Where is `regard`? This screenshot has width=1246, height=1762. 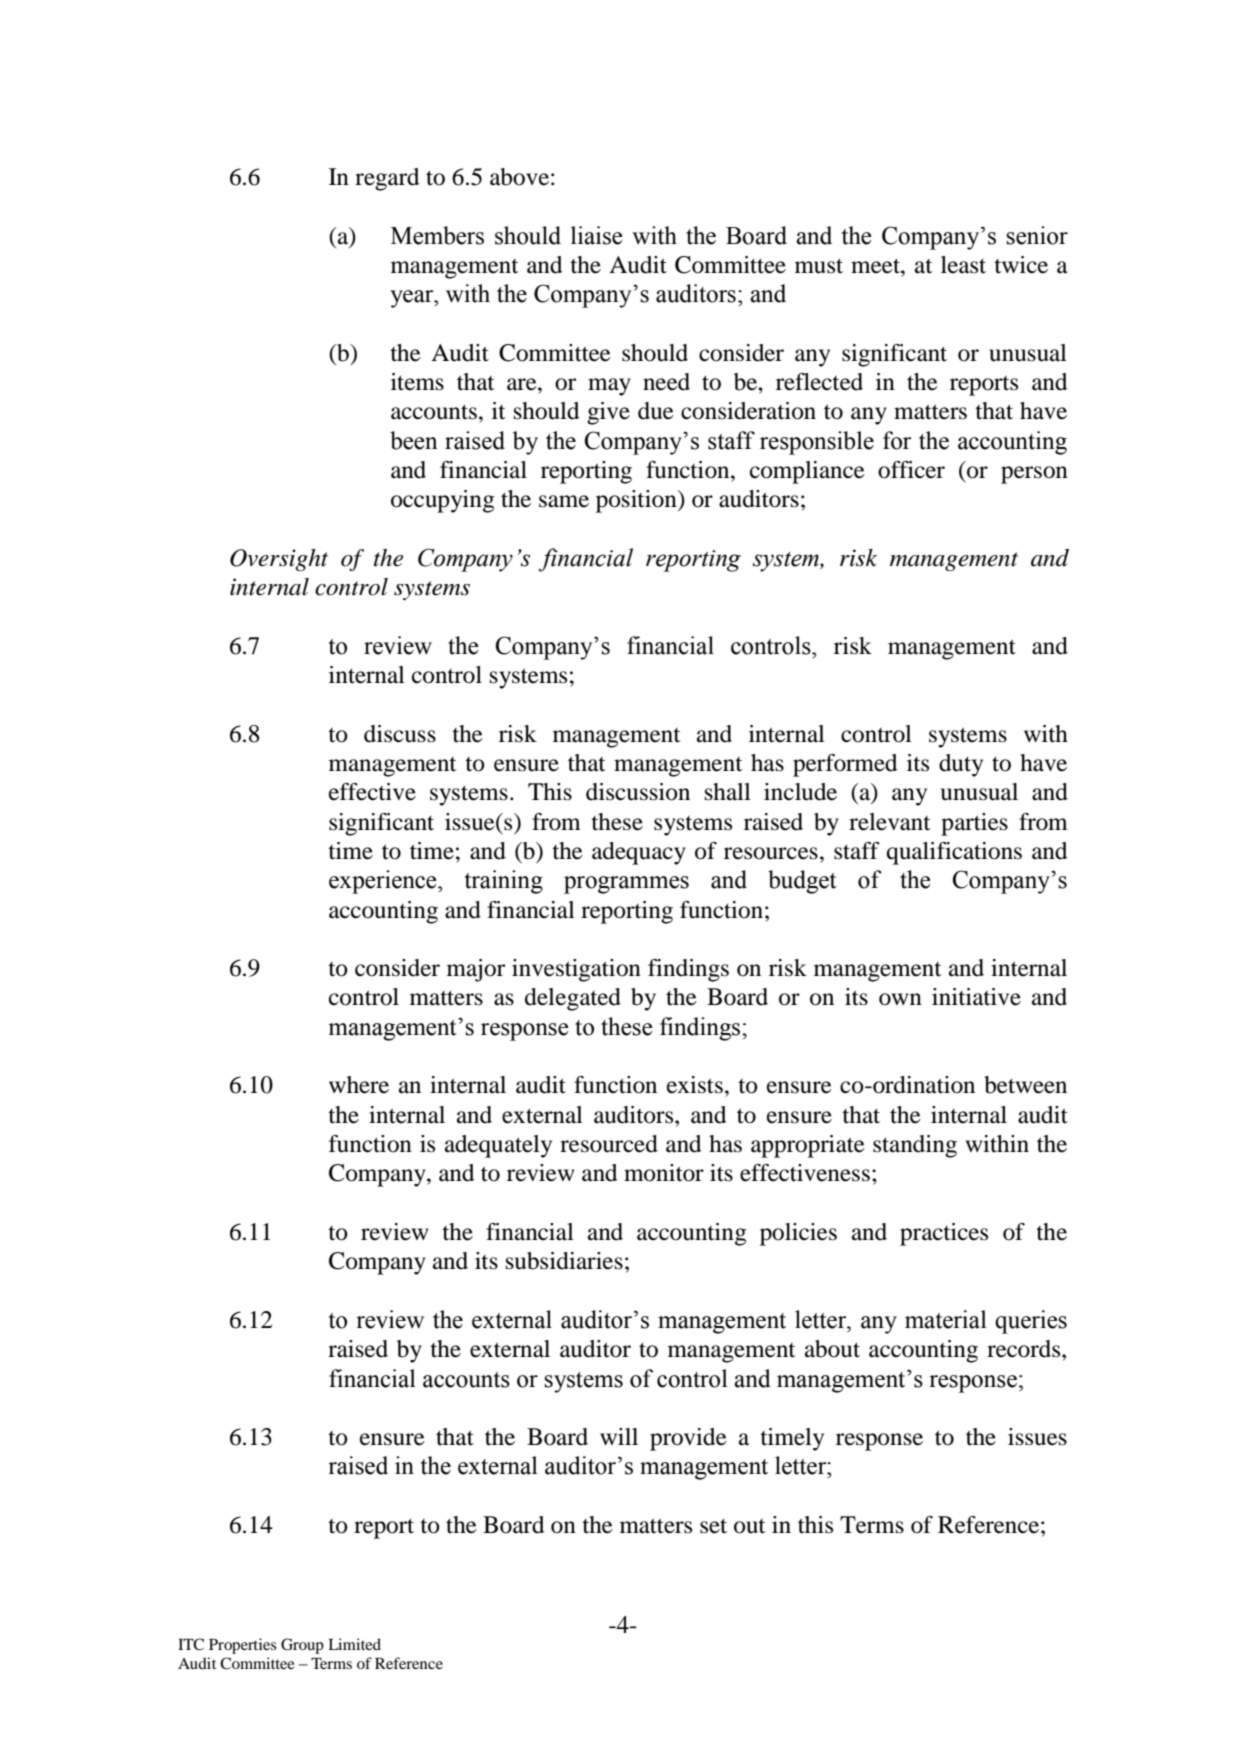 regard is located at coordinates (387, 179).
